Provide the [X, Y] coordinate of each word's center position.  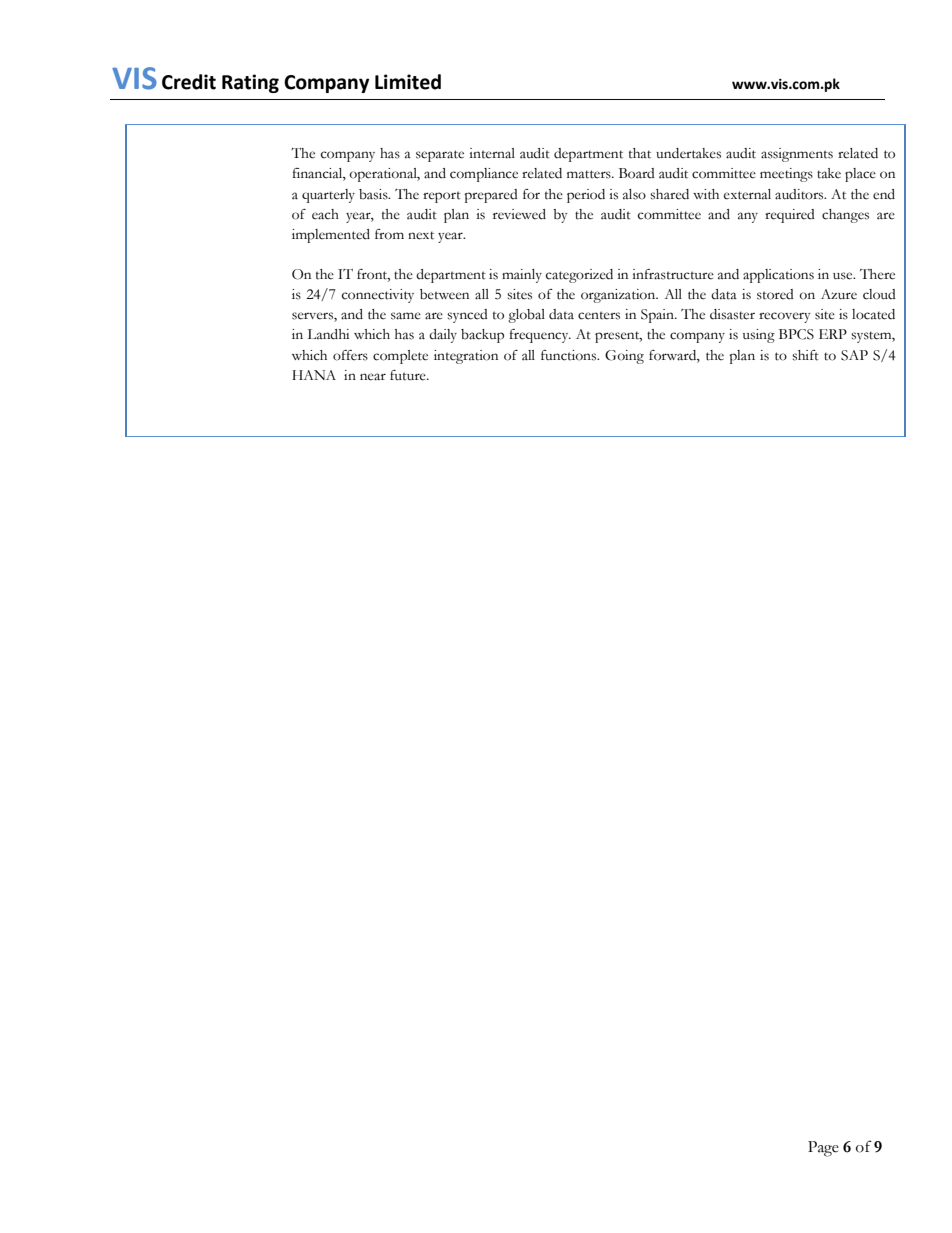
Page [823, 1149]
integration [466, 357]
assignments [797, 155]
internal [492, 153]
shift [805, 355]
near [373, 377]
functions [570, 355]
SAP [854, 355]
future [409, 375]
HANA [314, 375]
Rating [250, 83]
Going [624, 357]
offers [350, 355]
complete [400, 357]
